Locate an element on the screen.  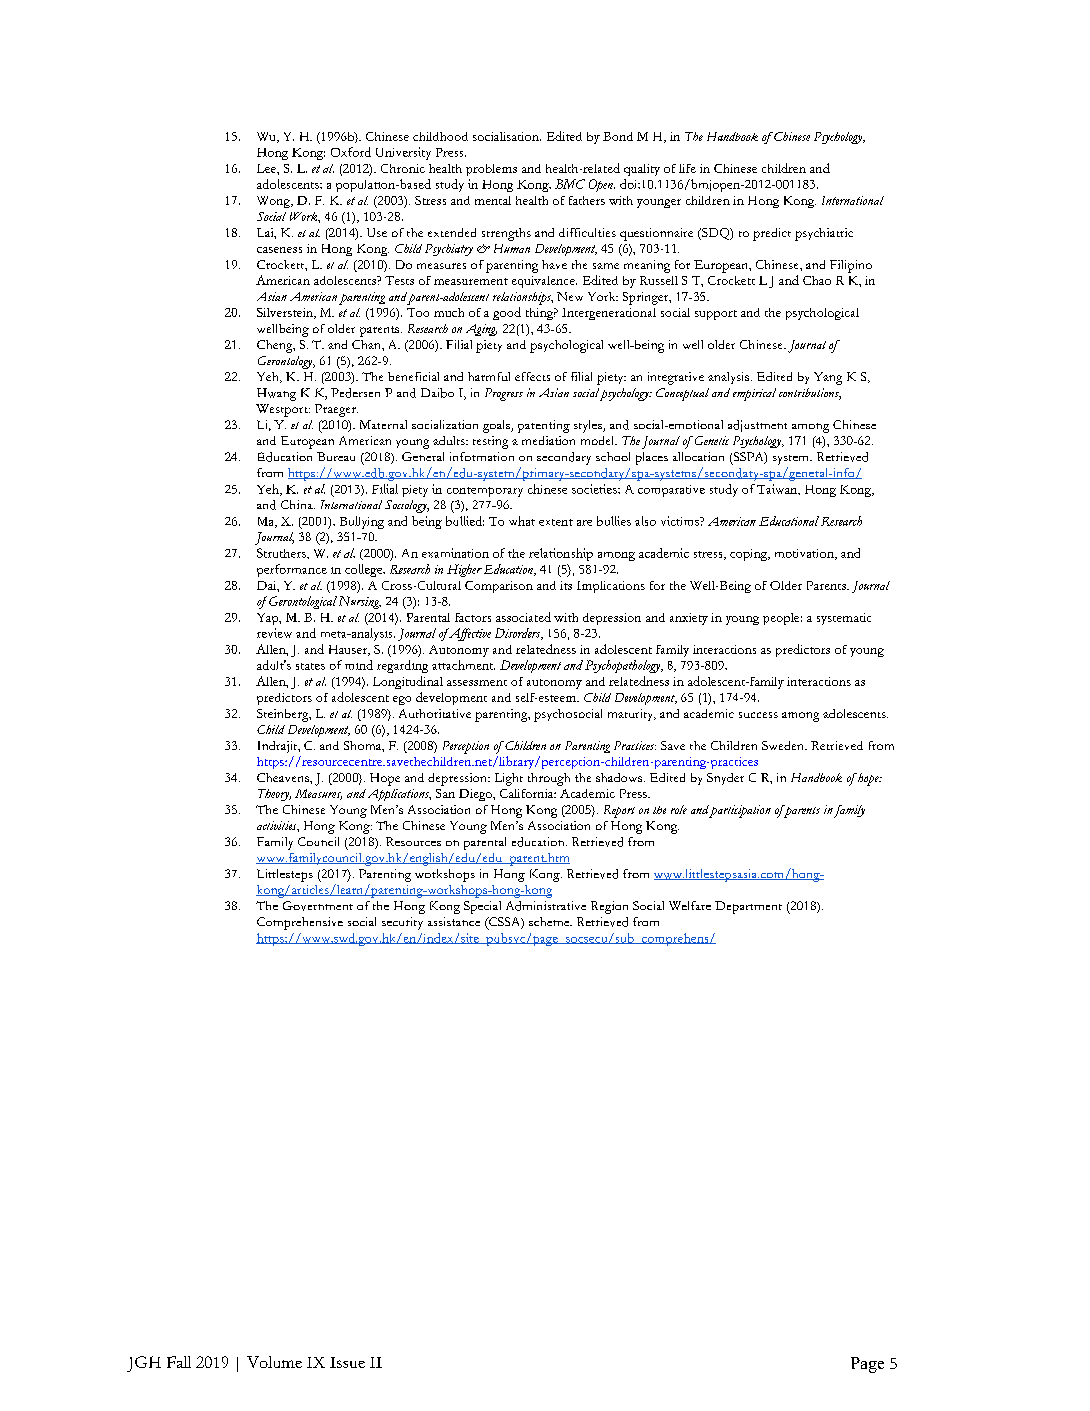
scheme is located at coordinates (550, 921).
